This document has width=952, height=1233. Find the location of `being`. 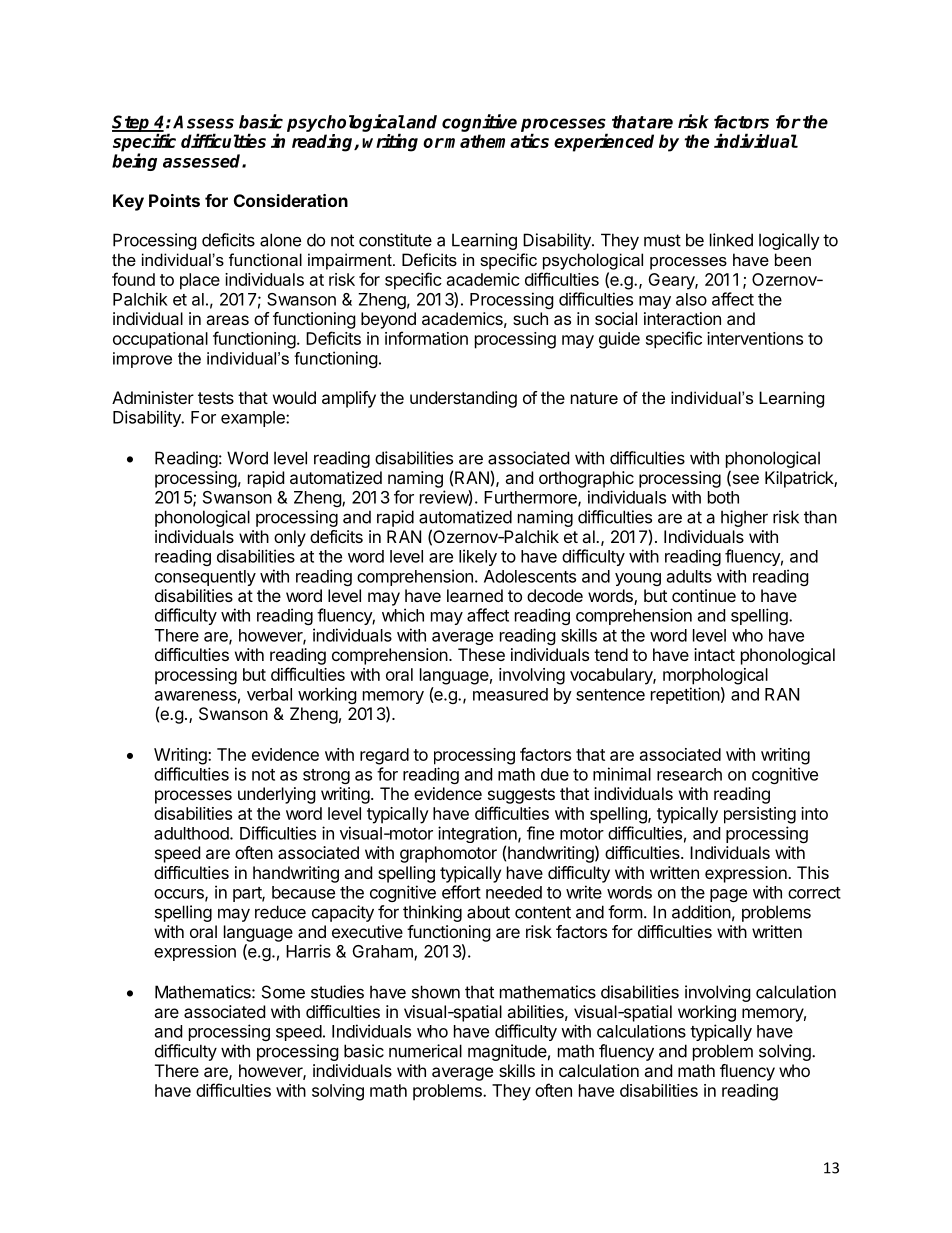

being is located at coordinates (134, 162).
